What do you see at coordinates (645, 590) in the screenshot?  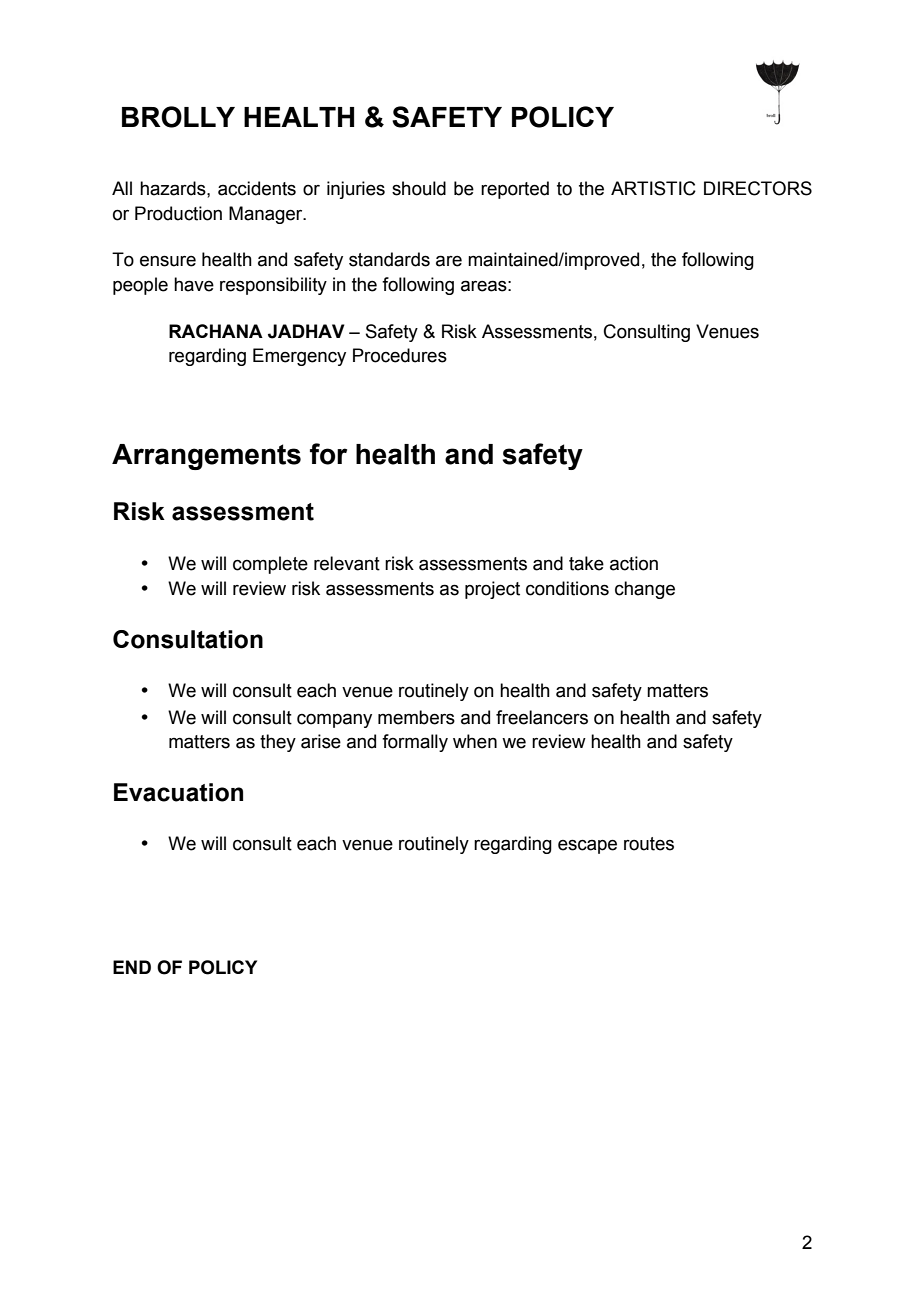 I see `change` at bounding box center [645, 590].
